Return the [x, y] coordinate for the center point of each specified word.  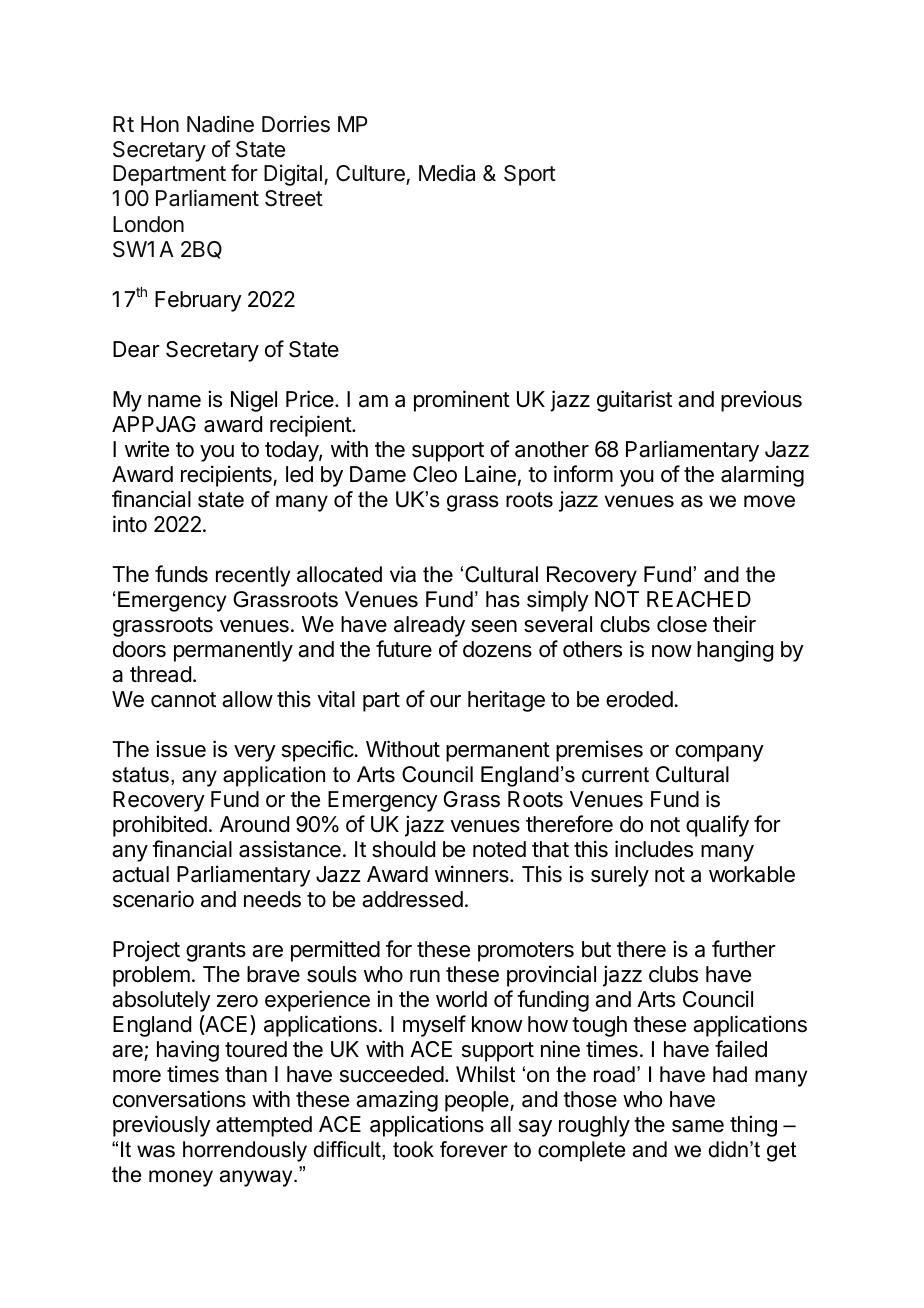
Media [447, 173]
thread [160, 674]
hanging [735, 651]
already [429, 626]
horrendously [245, 1151]
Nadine [220, 124]
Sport [530, 175]
